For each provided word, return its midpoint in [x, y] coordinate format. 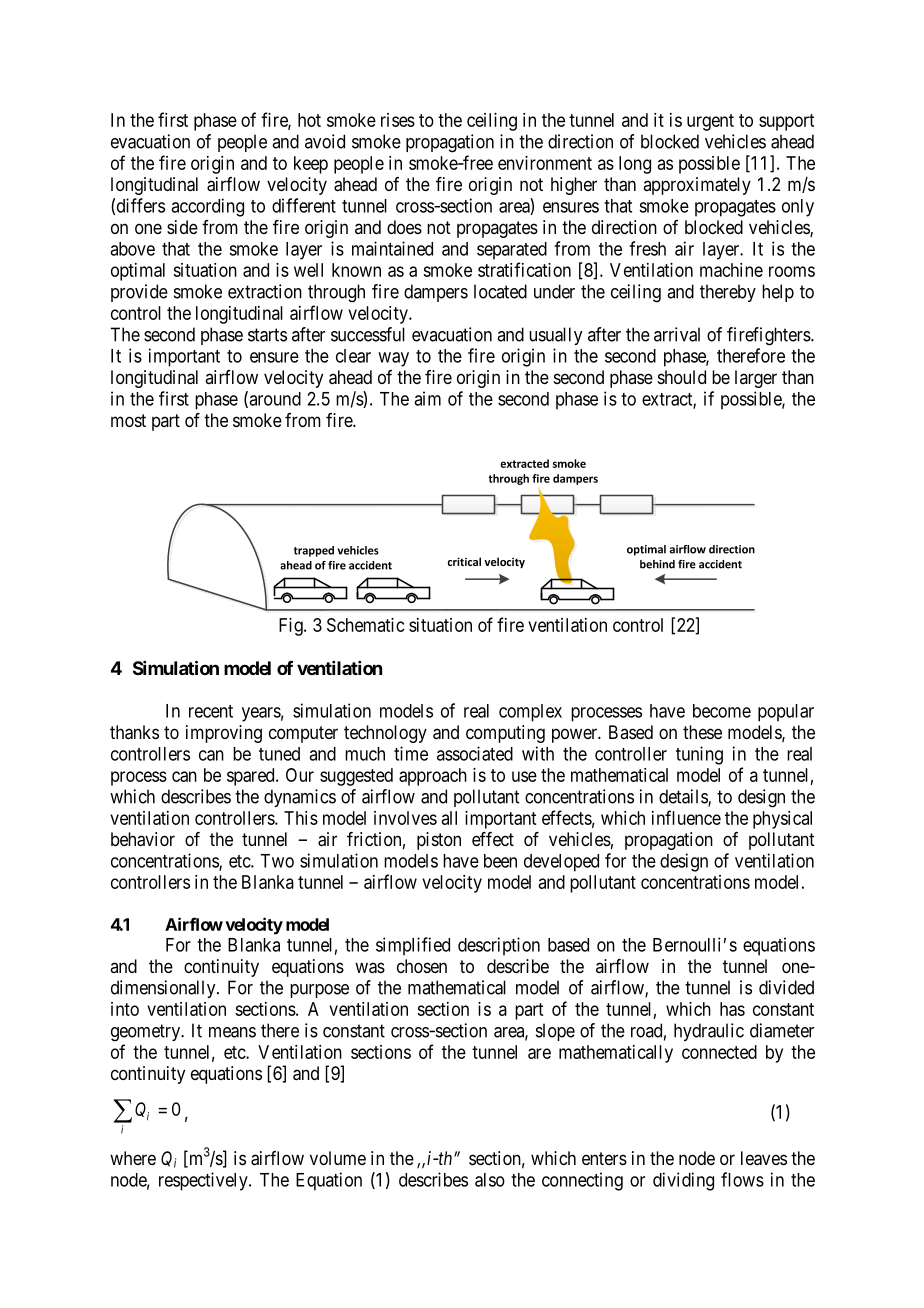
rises [398, 120]
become [722, 711]
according [207, 207]
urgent [710, 122]
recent [211, 711]
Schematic [366, 625]
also [490, 1180]
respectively [204, 1181]
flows [742, 1179]
